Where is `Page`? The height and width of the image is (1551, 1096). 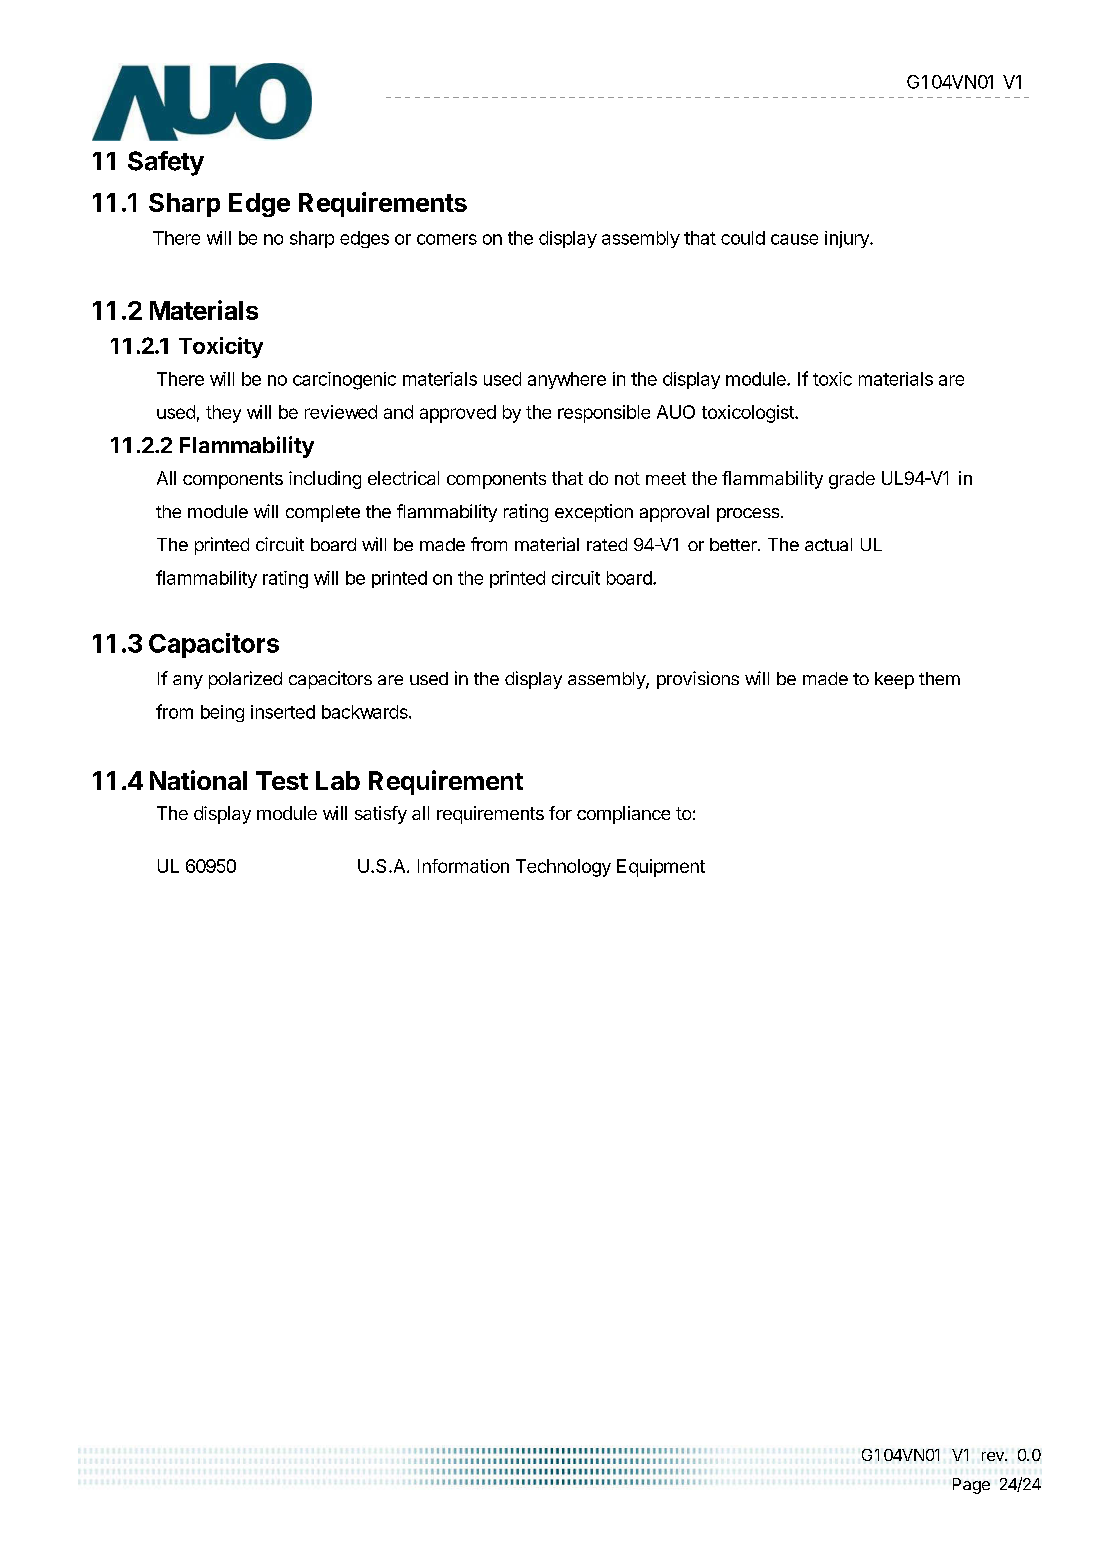 Page is located at coordinates (971, 1486).
